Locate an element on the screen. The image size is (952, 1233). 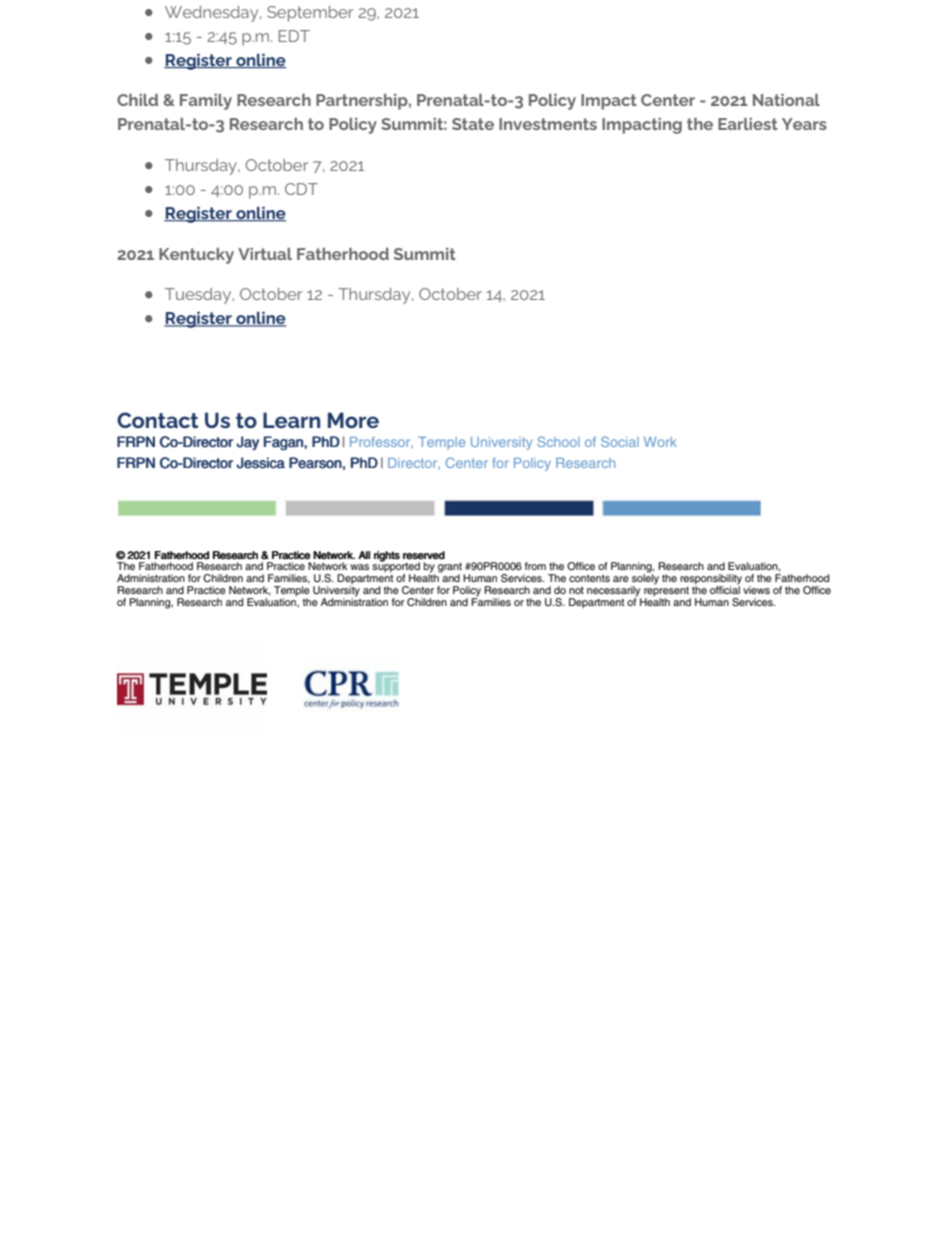
Wednesday is located at coordinates (213, 14).
